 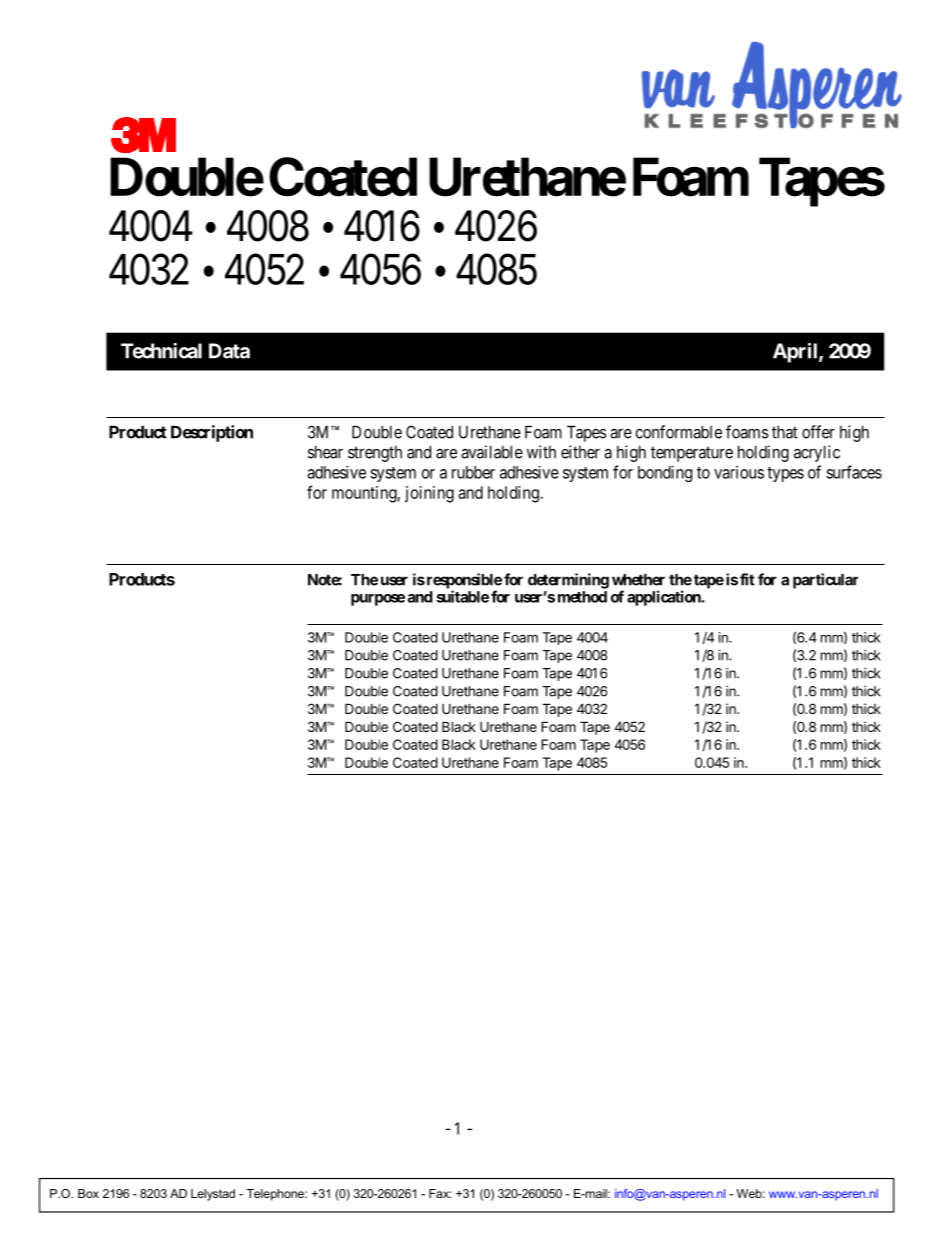 I want to click on available, so click(x=492, y=452).
